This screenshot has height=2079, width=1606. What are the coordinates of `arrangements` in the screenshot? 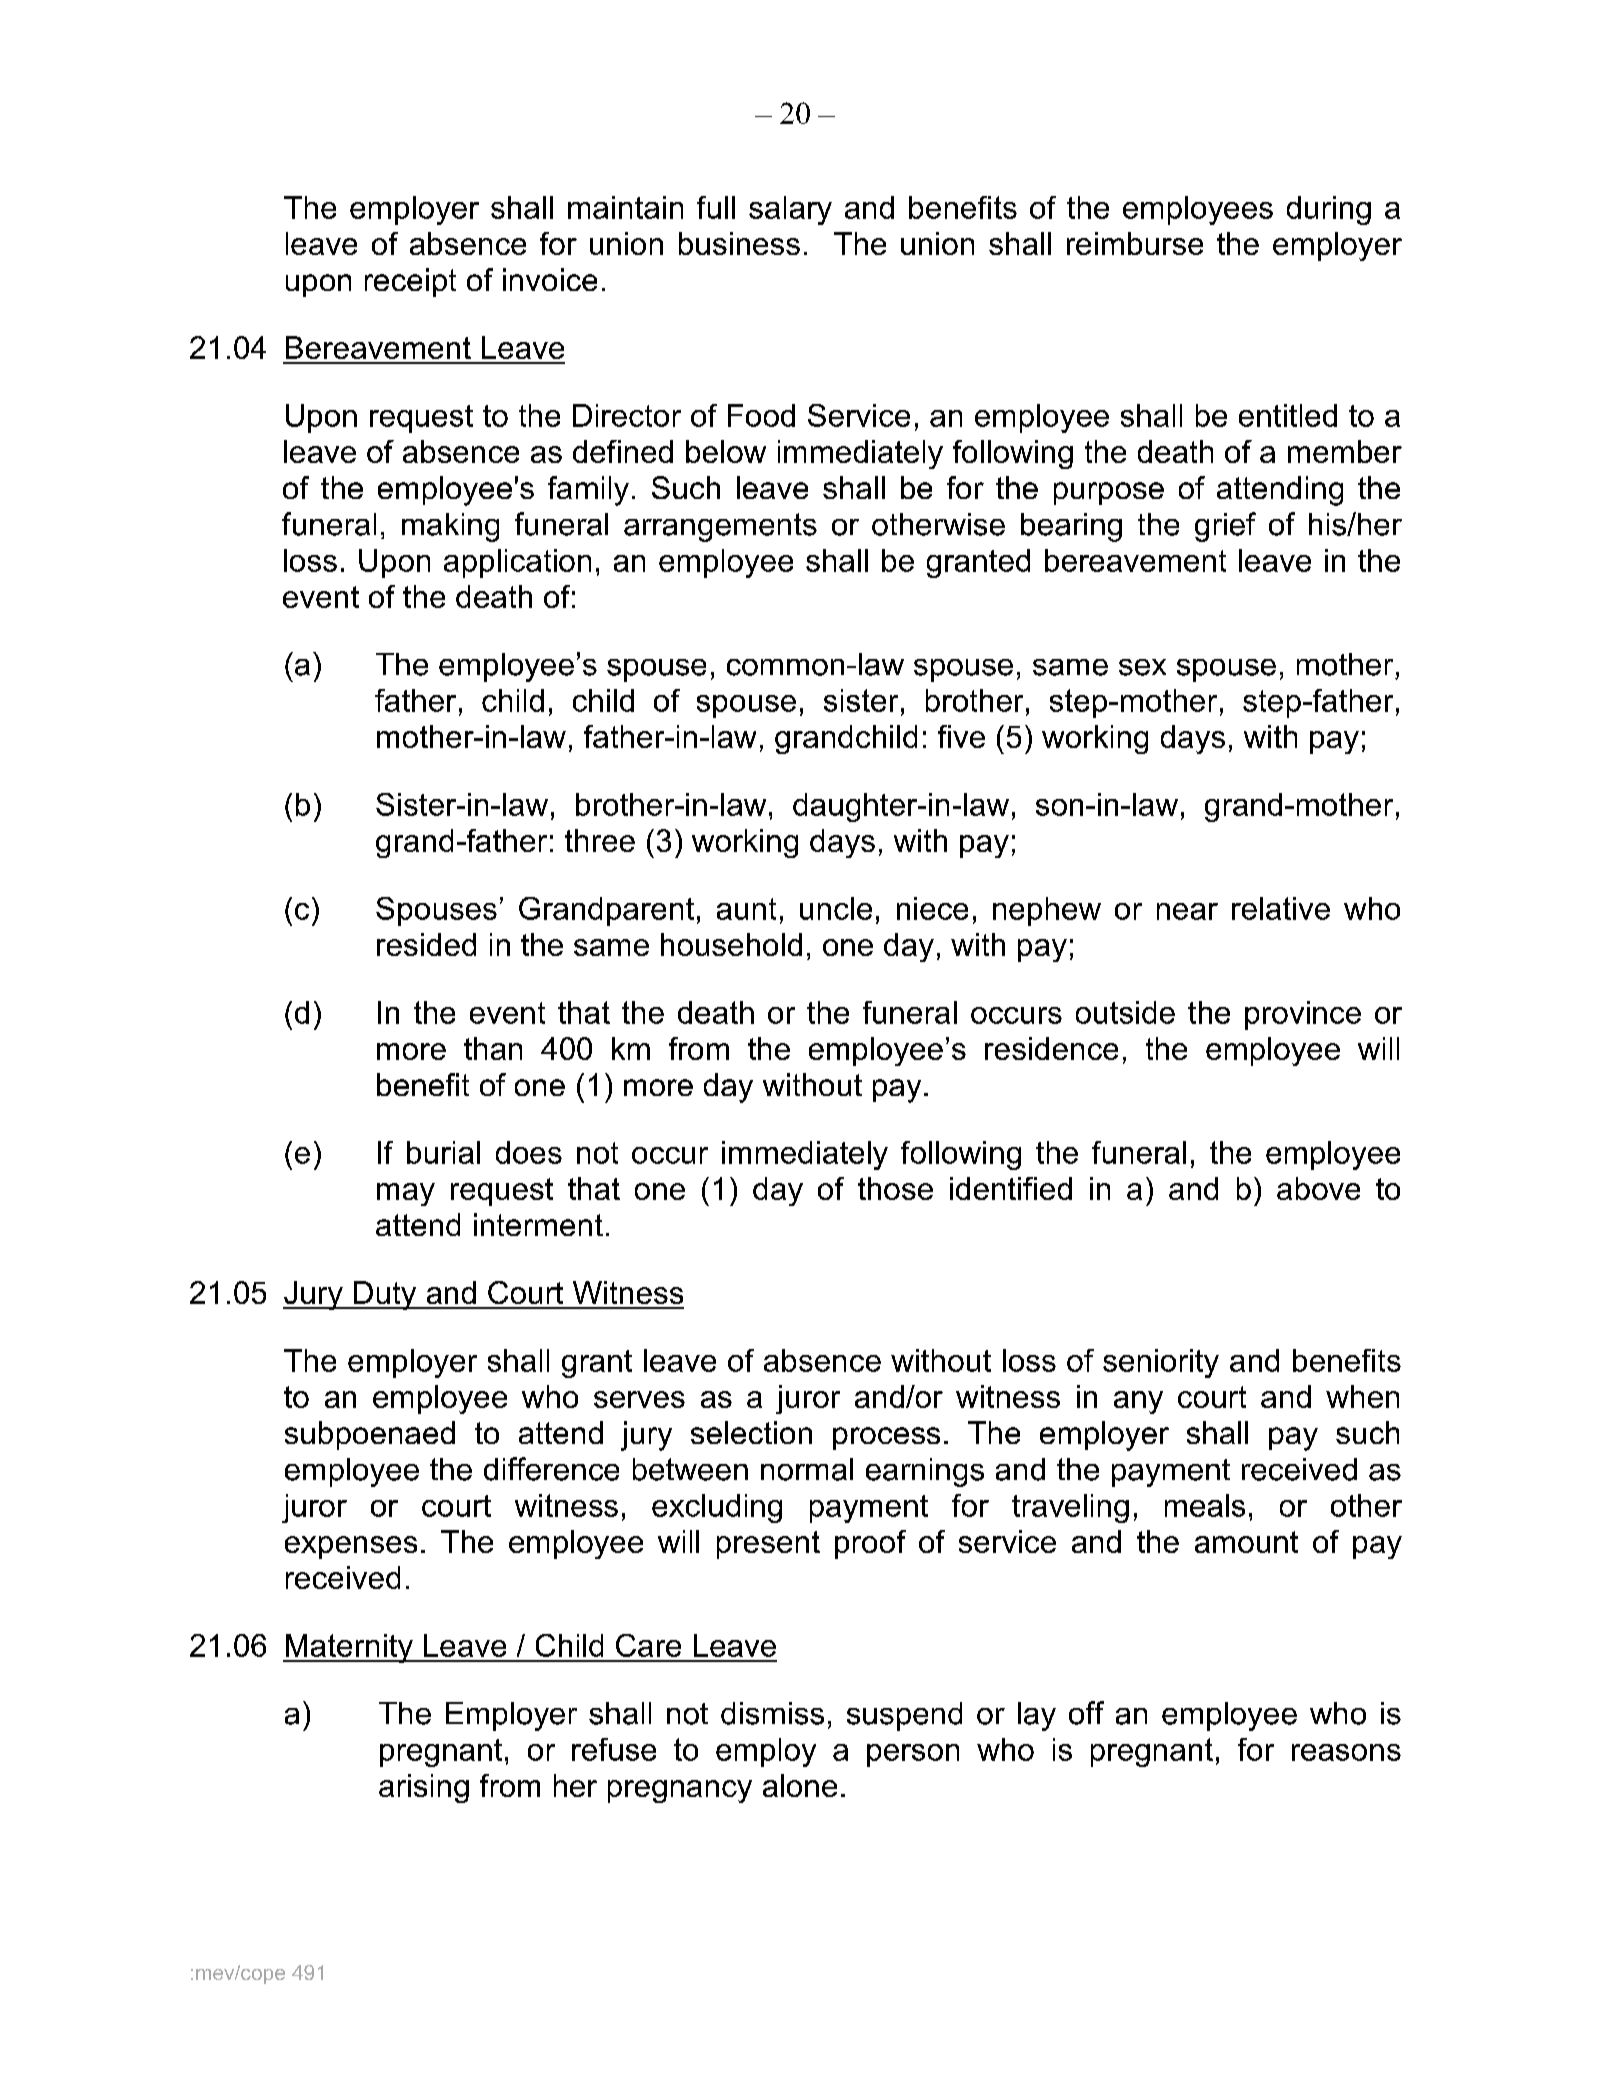 It's located at (720, 527).
